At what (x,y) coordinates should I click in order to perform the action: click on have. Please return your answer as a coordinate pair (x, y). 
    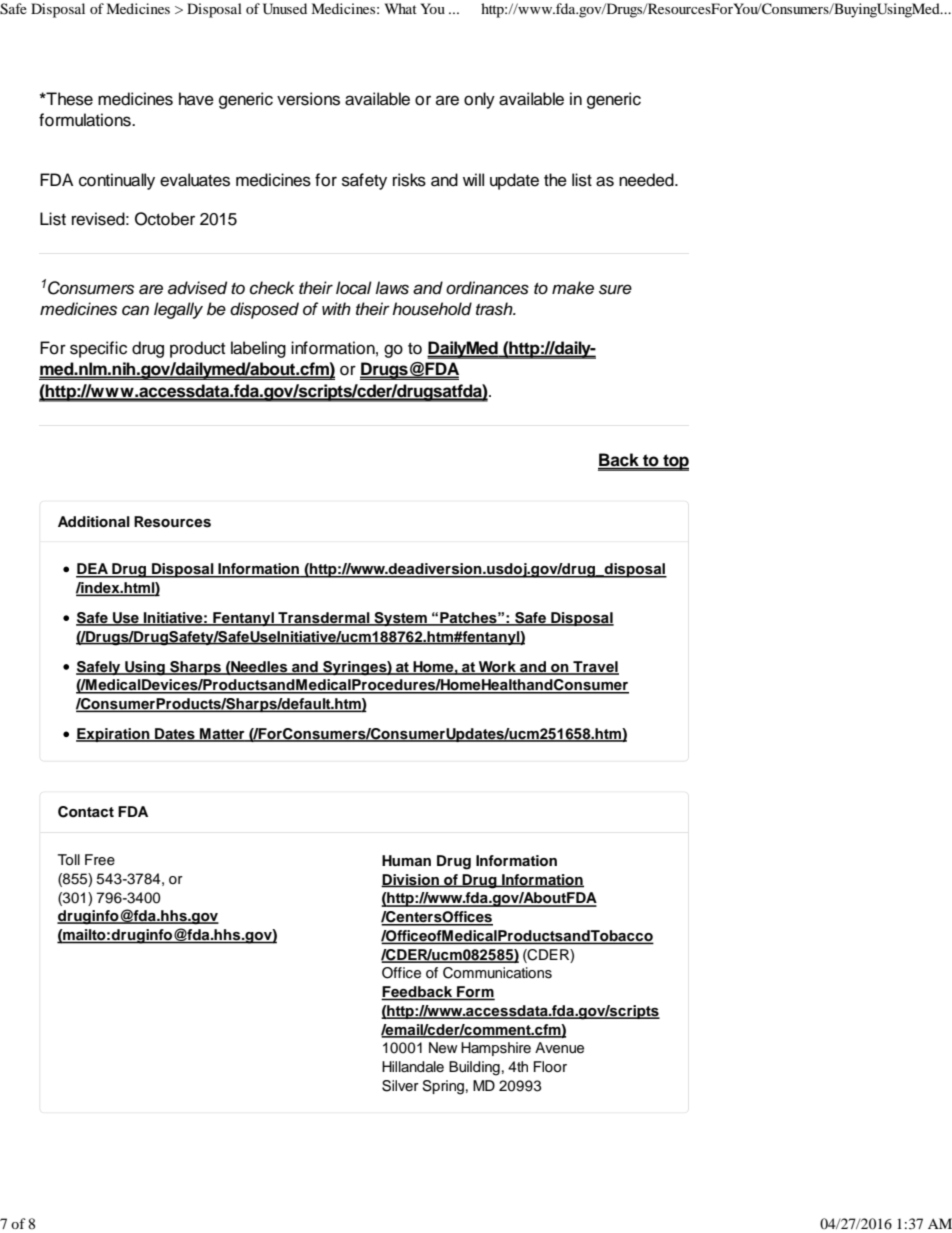
    Looking at the image, I should click on (196, 99).
